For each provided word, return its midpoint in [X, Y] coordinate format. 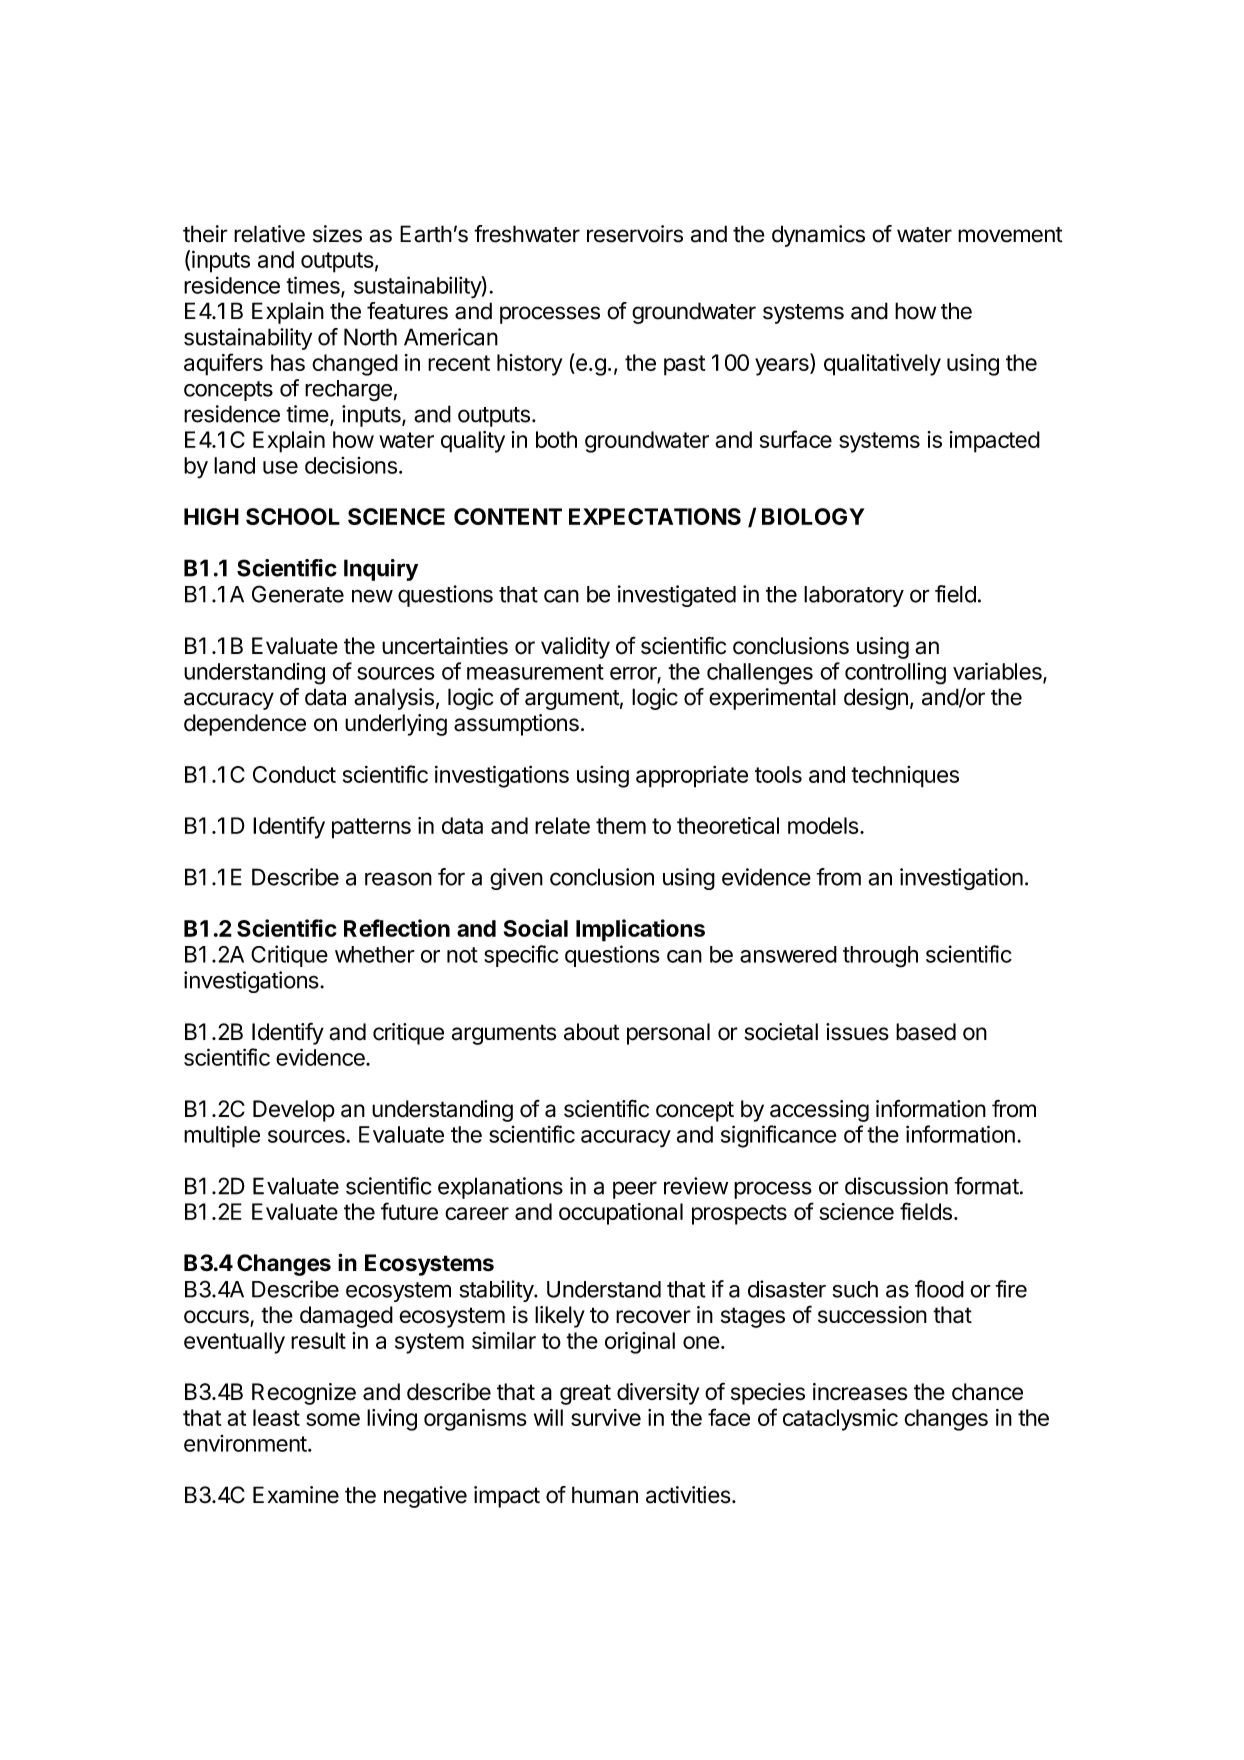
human [605, 1495]
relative [269, 234]
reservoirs [635, 234]
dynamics [818, 236]
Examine [296, 1495]
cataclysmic [840, 1420]
